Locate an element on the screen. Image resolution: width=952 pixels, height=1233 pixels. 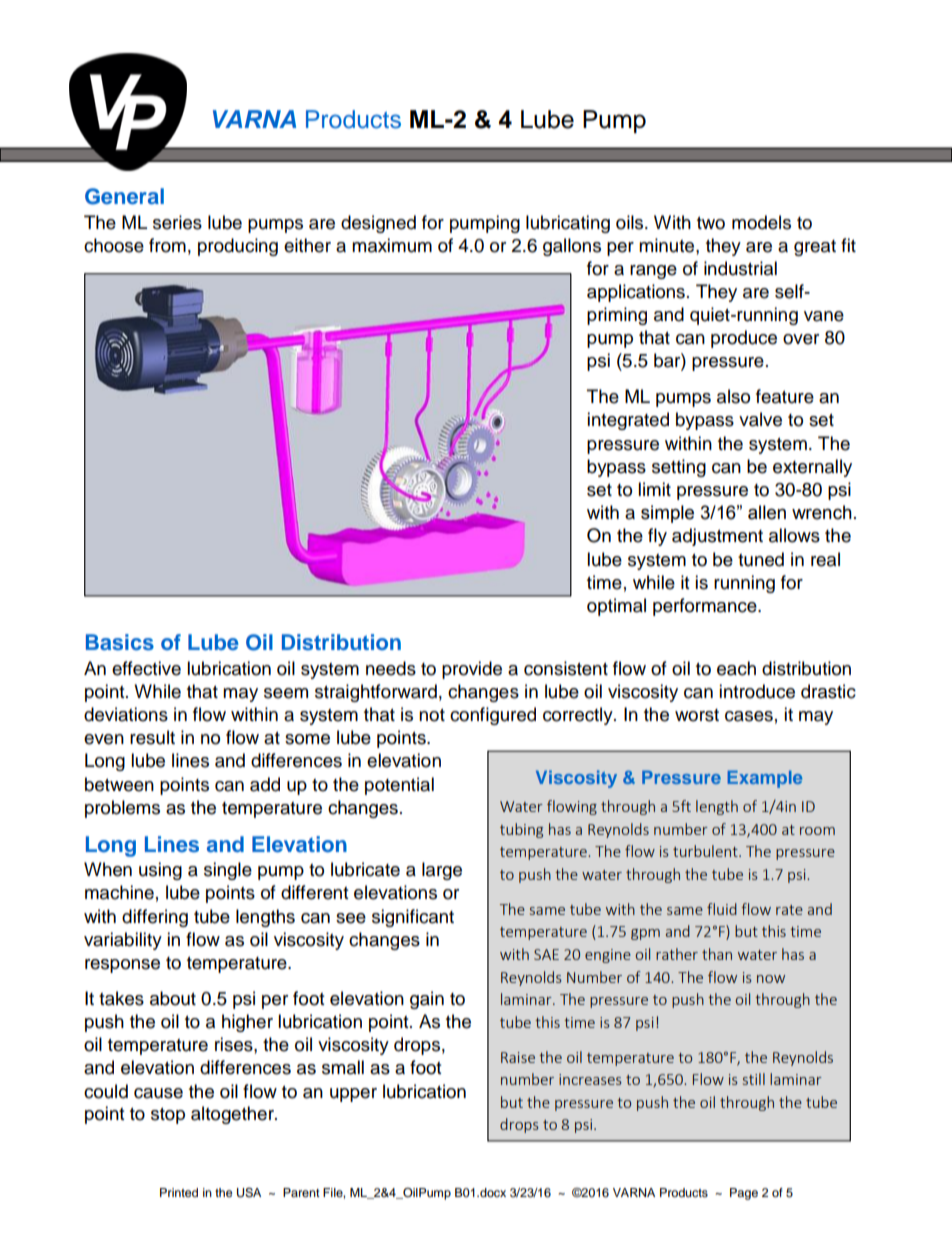
optimal is located at coordinates (616, 607).
